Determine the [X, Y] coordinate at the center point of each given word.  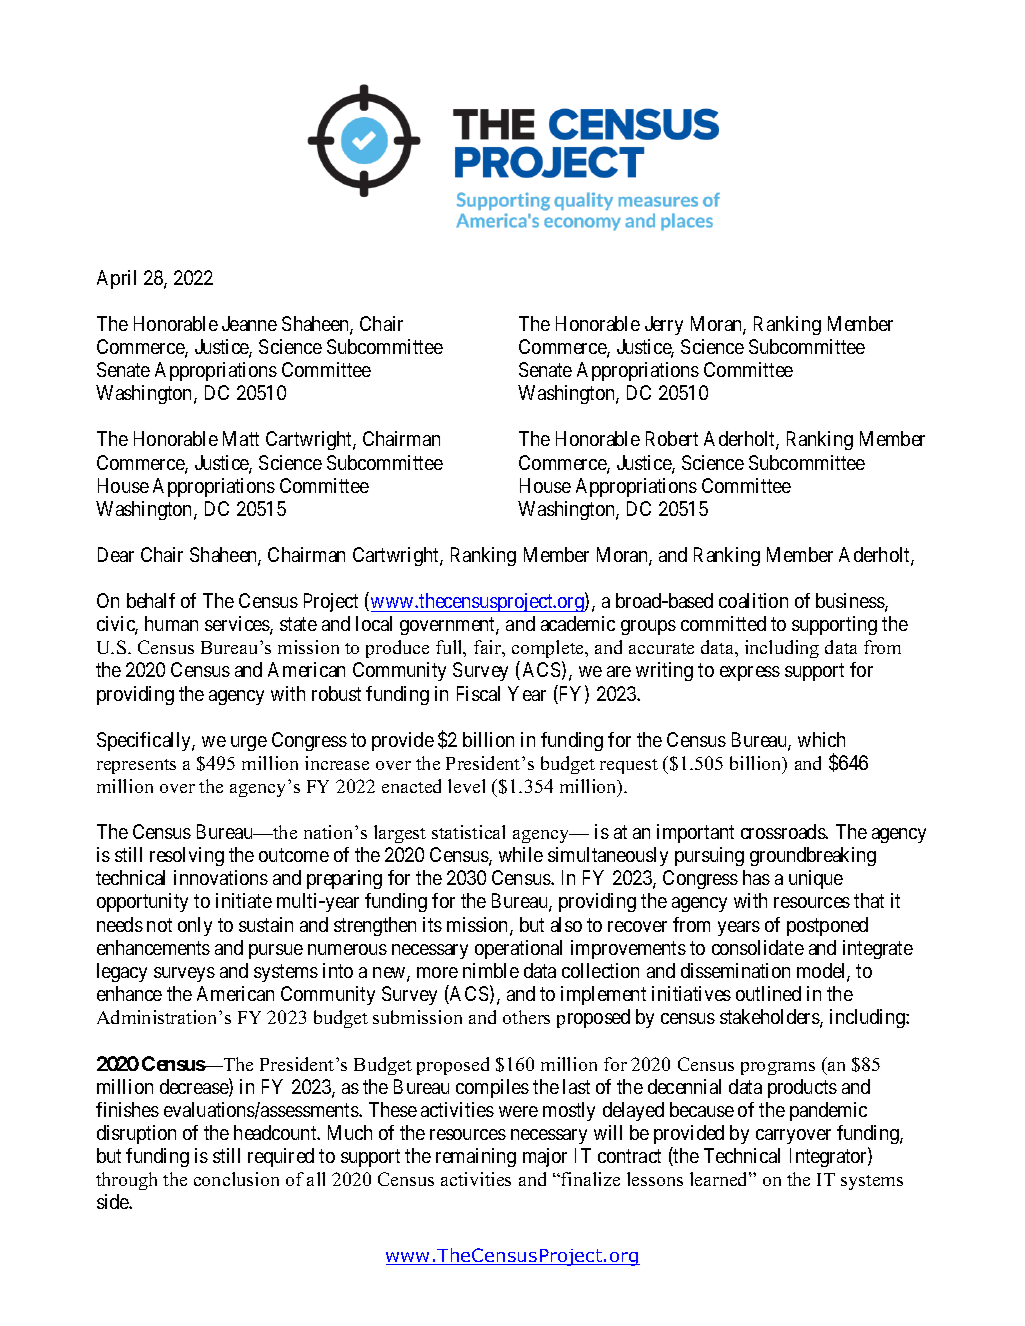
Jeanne [249, 323]
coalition [753, 600]
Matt [241, 438]
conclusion [236, 1179]
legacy [122, 972]
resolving [187, 856]
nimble [491, 970]
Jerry [664, 325]
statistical [468, 832]
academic [578, 623]
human [171, 623]
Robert [672, 438]
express [750, 673]
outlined [768, 993]
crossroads [783, 831]
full [450, 648]
